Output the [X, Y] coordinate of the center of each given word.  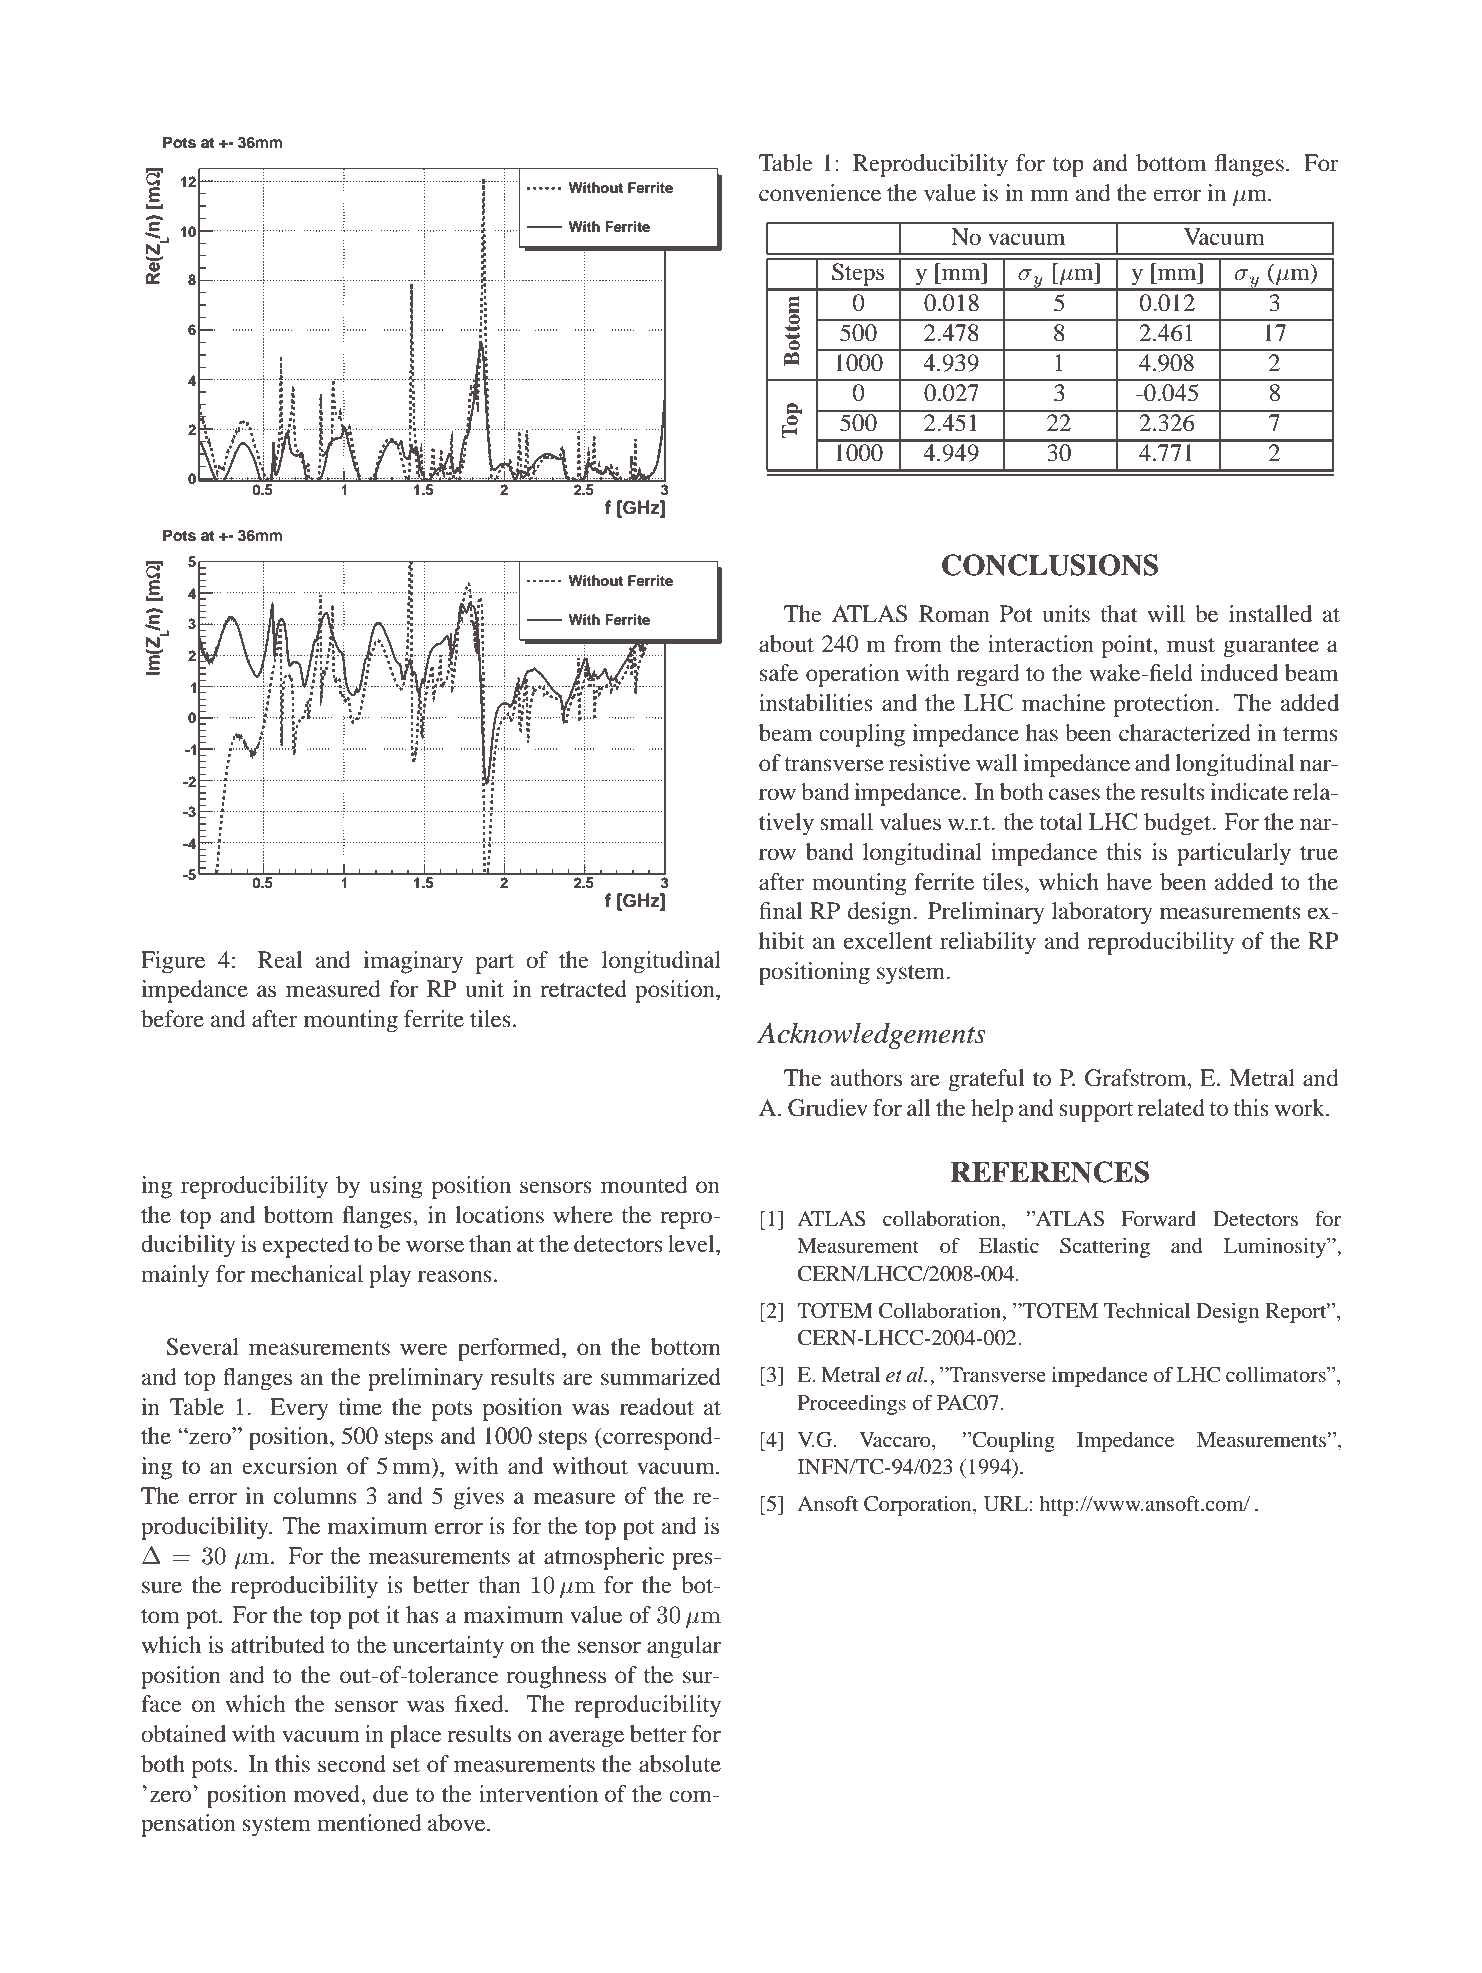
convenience [820, 193]
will [1166, 613]
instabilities [816, 703]
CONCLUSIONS [1050, 565]
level [692, 1244]
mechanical [307, 1274]
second [352, 1764]
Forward [1158, 1218]
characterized [1185, 733]
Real [280, 960]
